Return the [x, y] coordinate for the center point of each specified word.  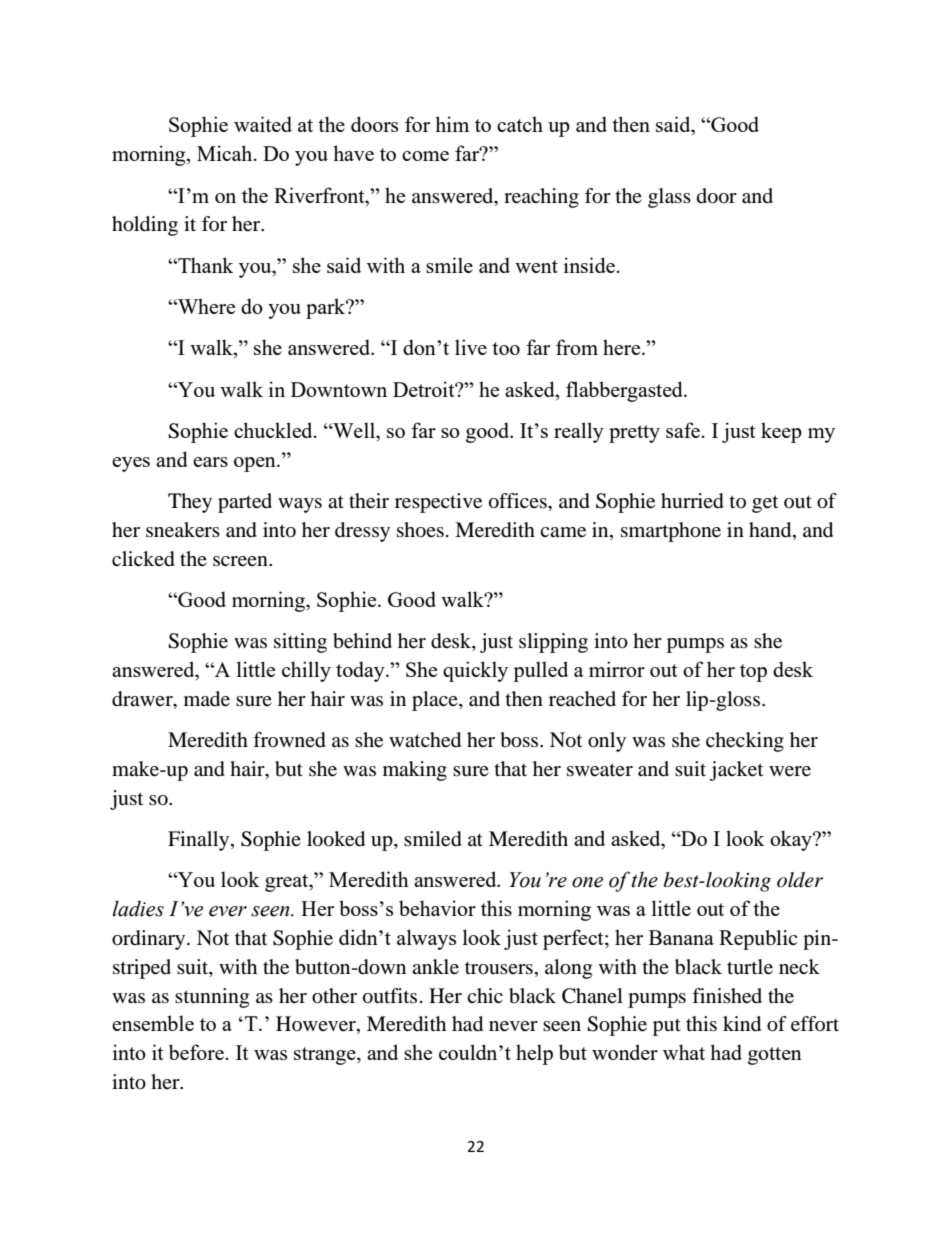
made [207, 699]
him [452, 124]
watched [425, 740]
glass [669, 198]
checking [745, 742]
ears [210, 462]
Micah [226, 153]
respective [438, 503]
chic [485, 995]
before [196, 1052]
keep [781, 432]
